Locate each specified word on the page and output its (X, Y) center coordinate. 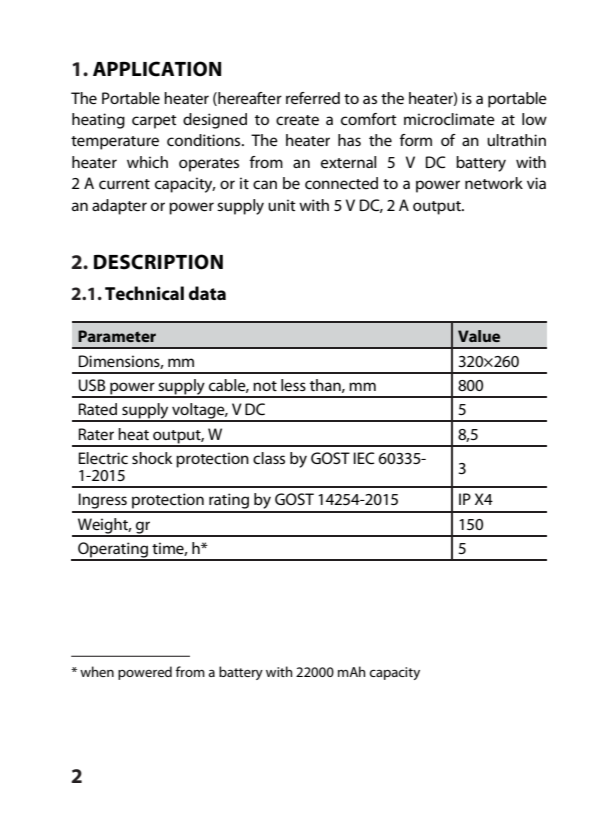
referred (313, 98)
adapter (119, 207)
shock (152, 458)
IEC (364, 458)
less (293, 385)
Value (479, 336)
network (494, 183)
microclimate (449, 119)
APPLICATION (157, 69)
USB (92, 385)
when (97, 671)
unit (282, 205)
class (269, 458)
